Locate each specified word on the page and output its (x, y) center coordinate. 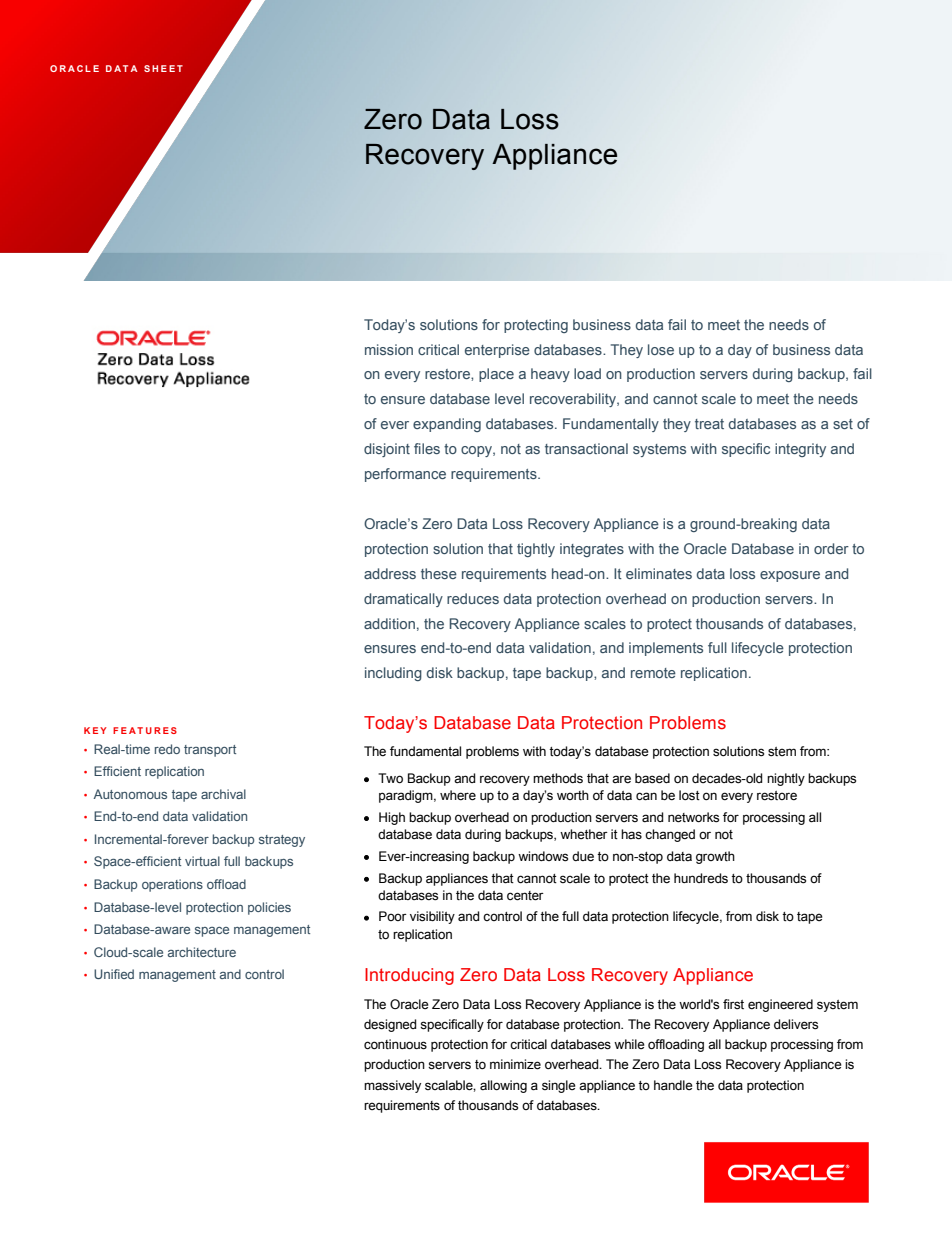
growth (715, 857)
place (496, 375)
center (525, 896)
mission (389, 349)
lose (661, 349)
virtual (202, 861)
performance (405, 475)
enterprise (497, 351)
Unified (114, 974)
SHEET (163, 68)
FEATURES (145, 730)
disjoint (387, 450)
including (393, 674)
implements (666, 649)
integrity (800, 450)
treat (709, 424)
